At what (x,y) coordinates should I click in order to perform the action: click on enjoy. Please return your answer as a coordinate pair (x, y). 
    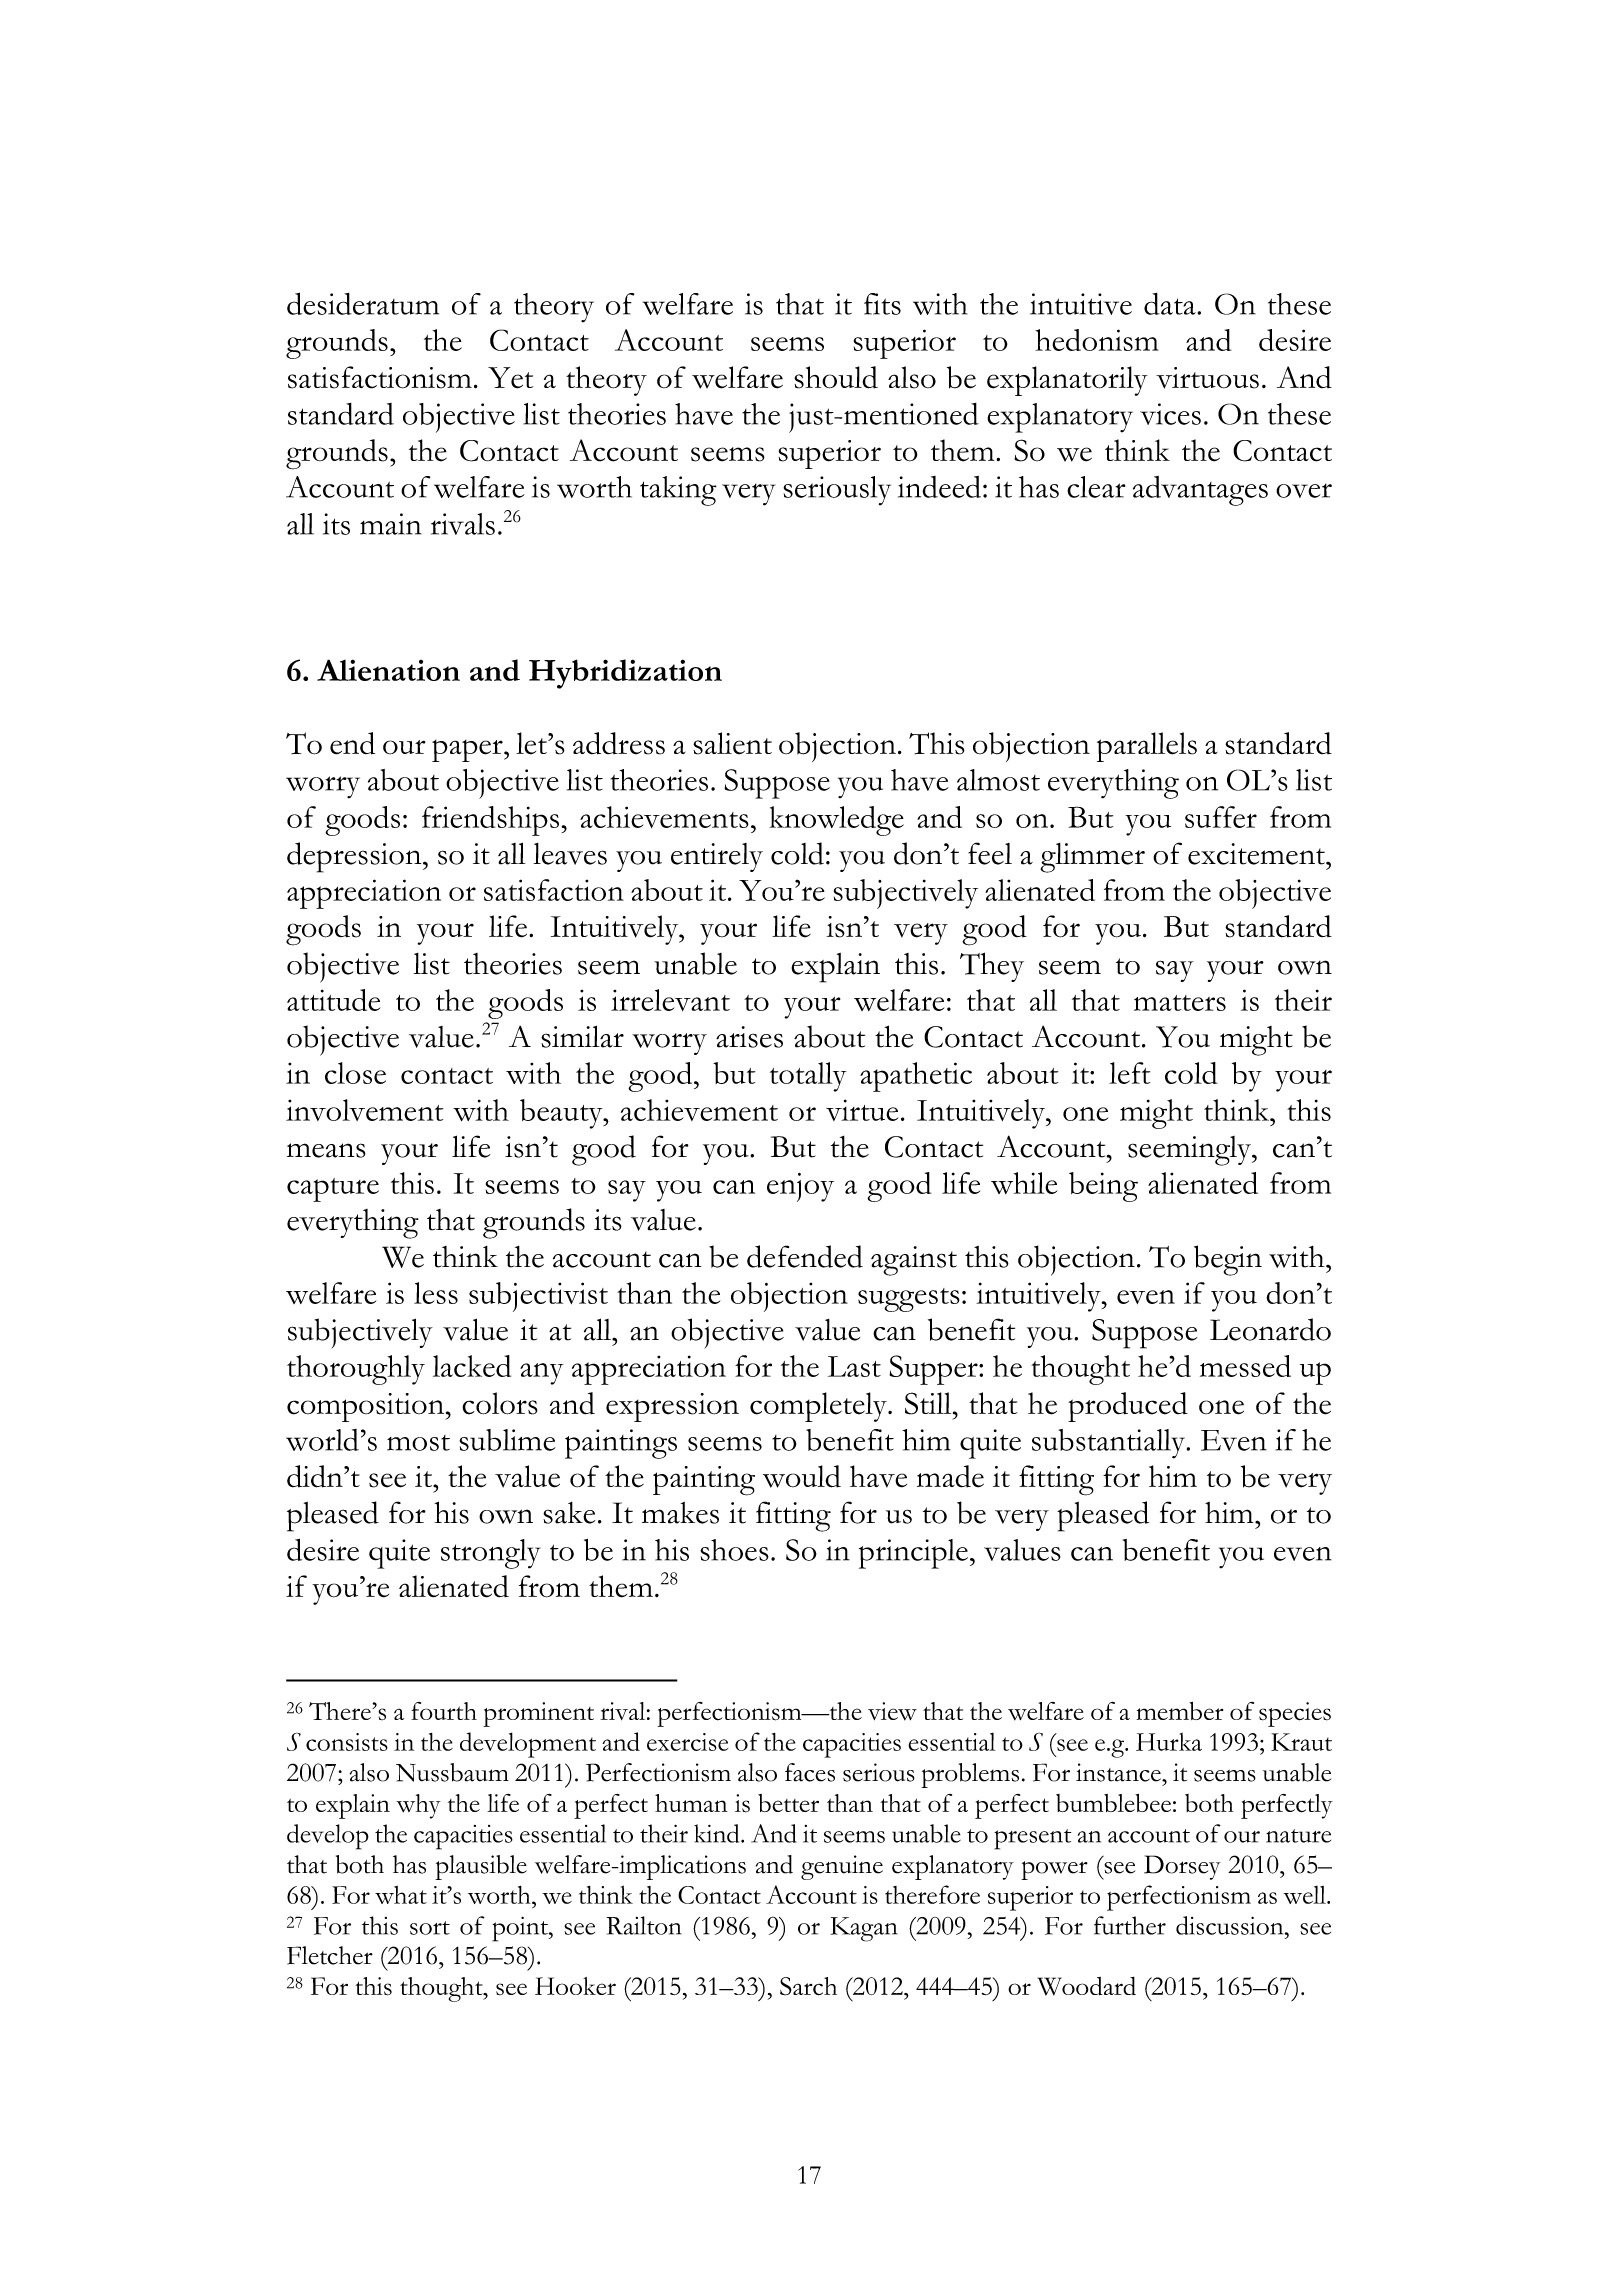
    Looking at the image, I should click on (800, 1187).
